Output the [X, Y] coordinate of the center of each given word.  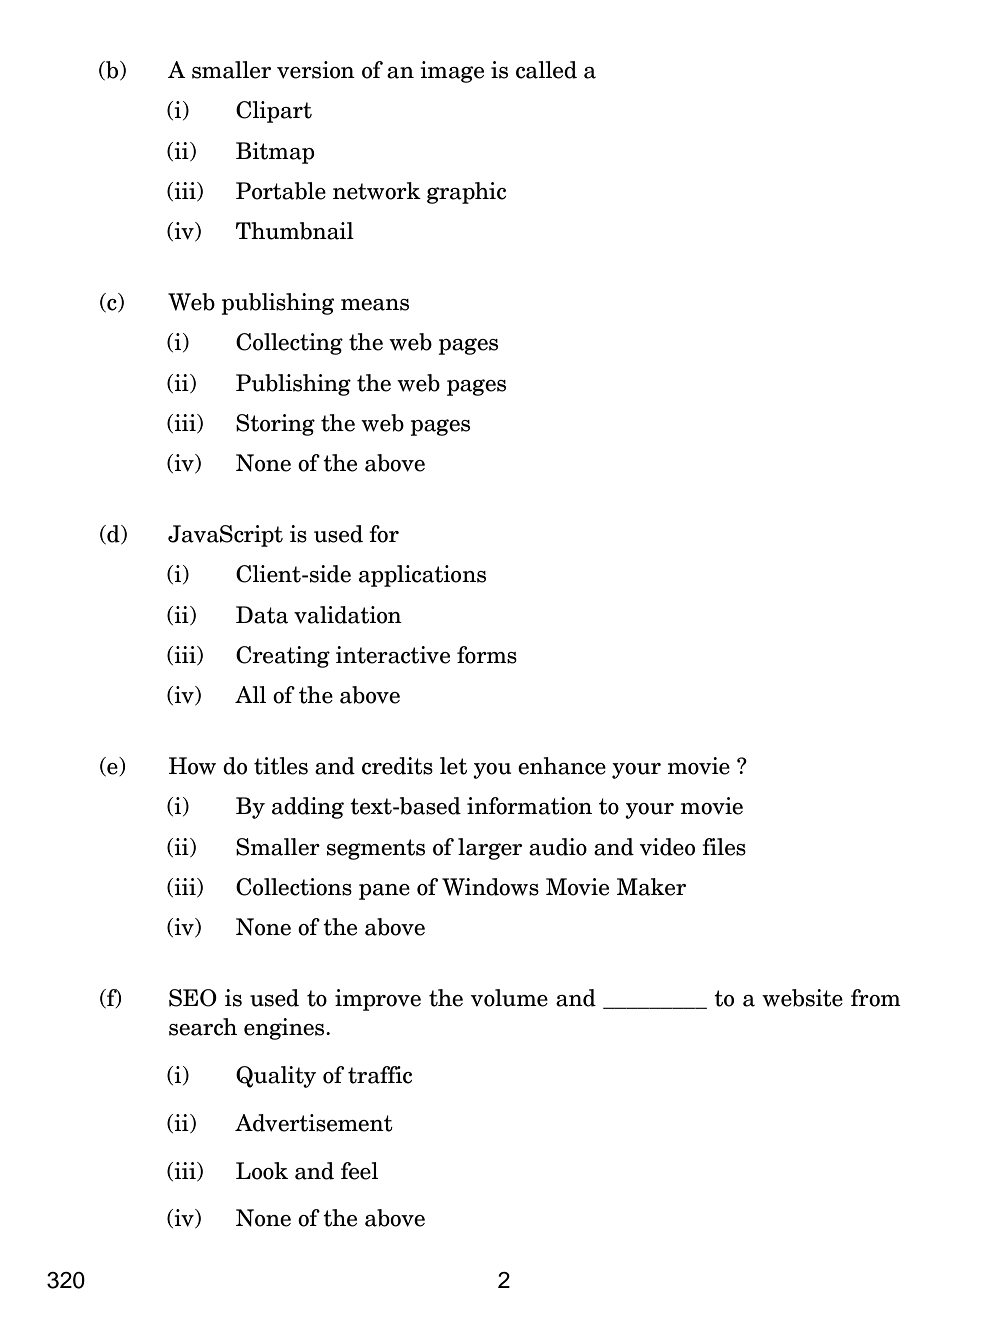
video [667, 847]
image [452, 72]
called [546, 70]
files [724, 847]
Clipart [274, 112]
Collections [294, 887]
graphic [466, 193]
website [802, 998]
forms [487, 655]
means [375, 305]
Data [262, 615]
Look [262, 1171]
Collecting [289, 344]
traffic [380, 1075]
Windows [490, 887]
